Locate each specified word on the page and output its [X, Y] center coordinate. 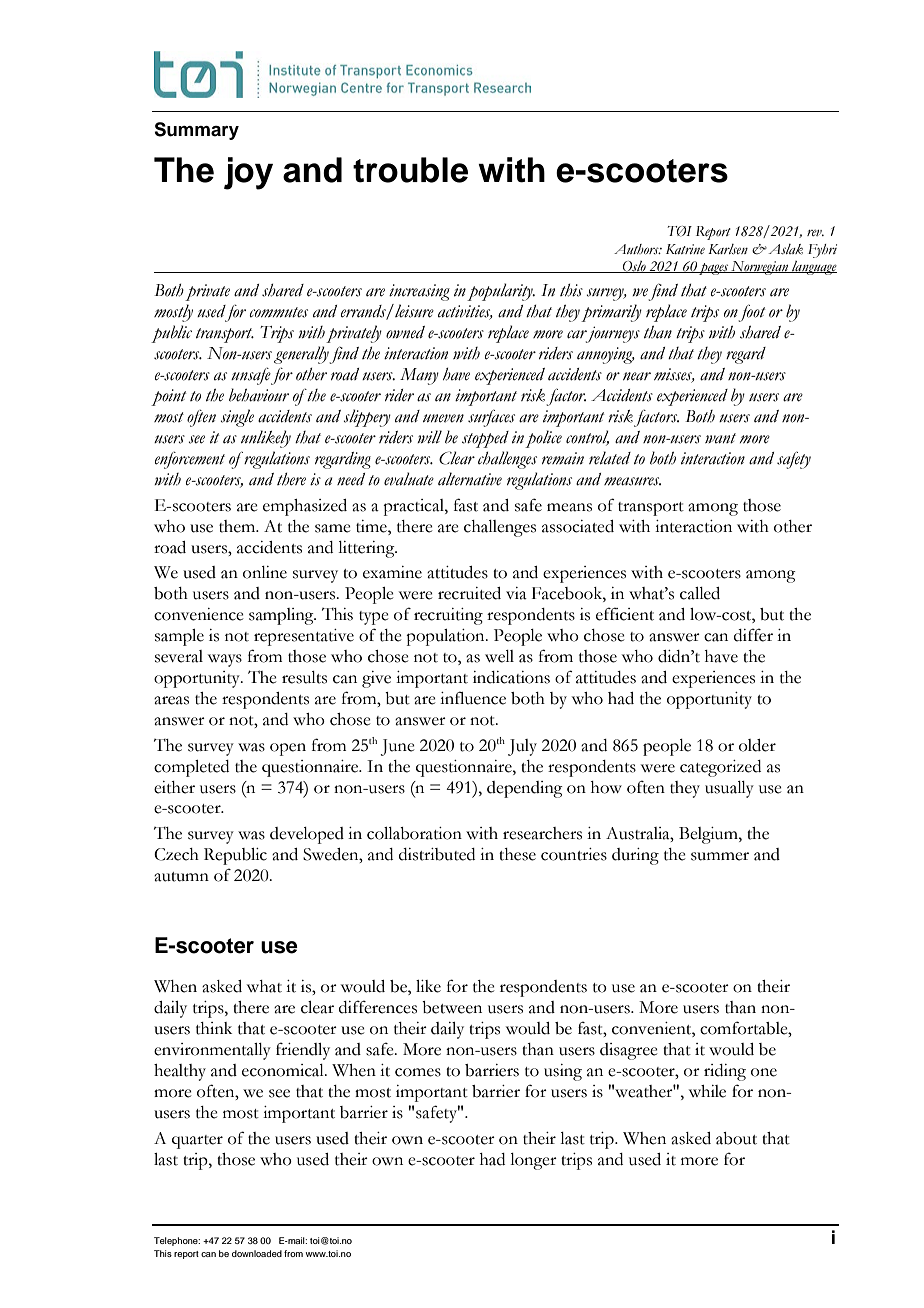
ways [225, 660]
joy [248, 173]
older [757, 745]
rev [815, 233]
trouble [410, 170]
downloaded [257, 1253]
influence [473, 698]
